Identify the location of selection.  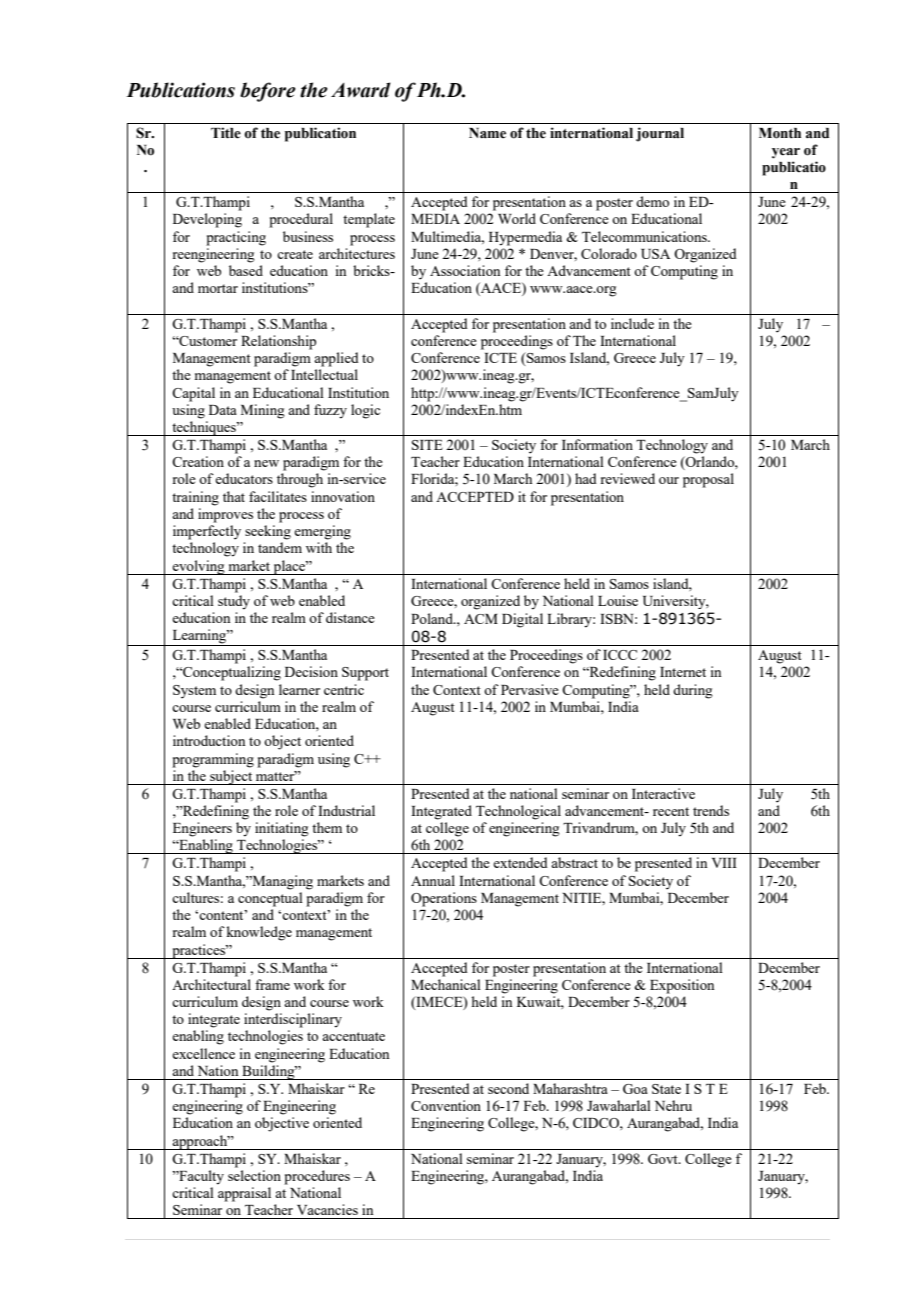
(254, 1175).
